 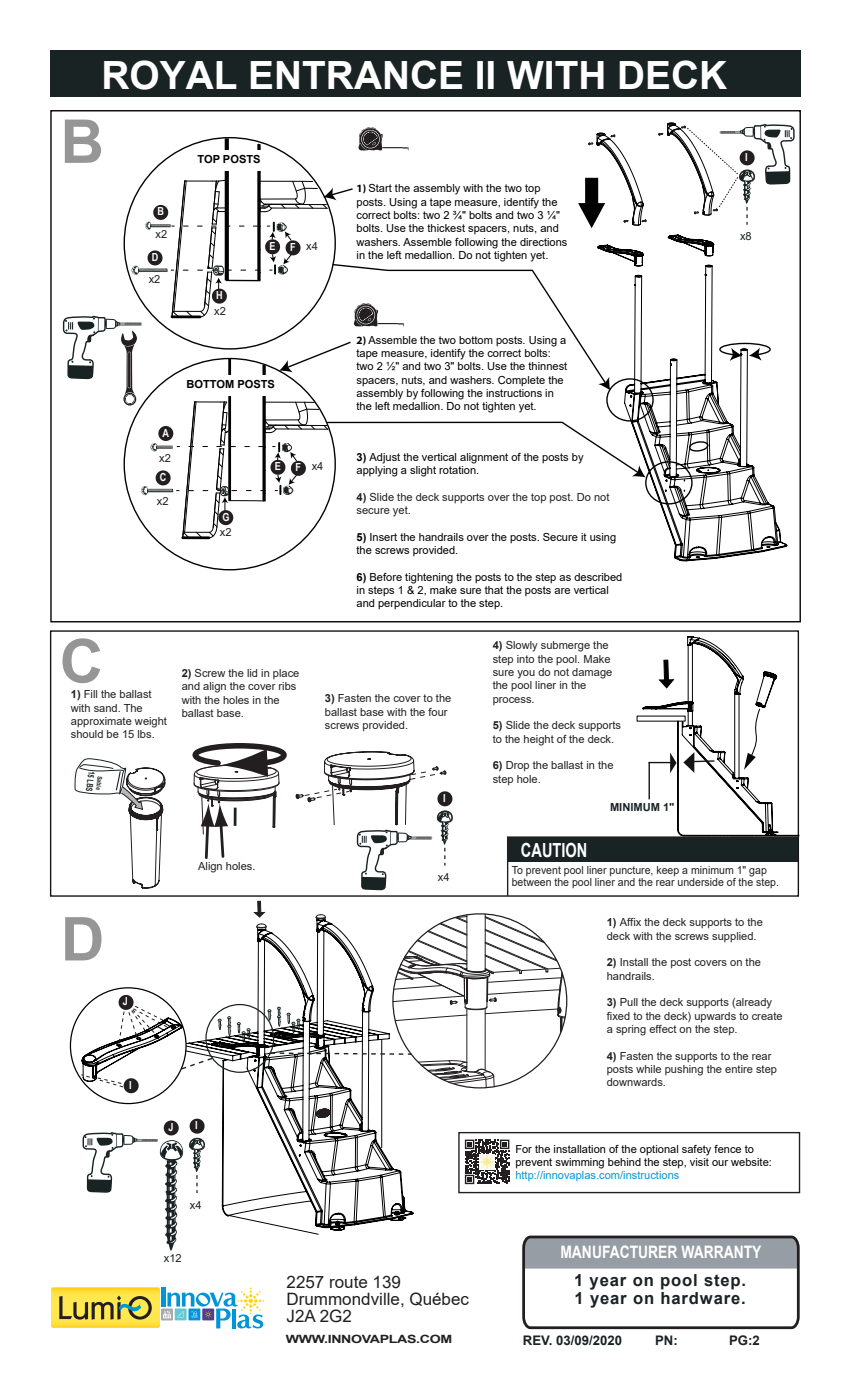 I want to click on described, so click(x=598, y=577).
